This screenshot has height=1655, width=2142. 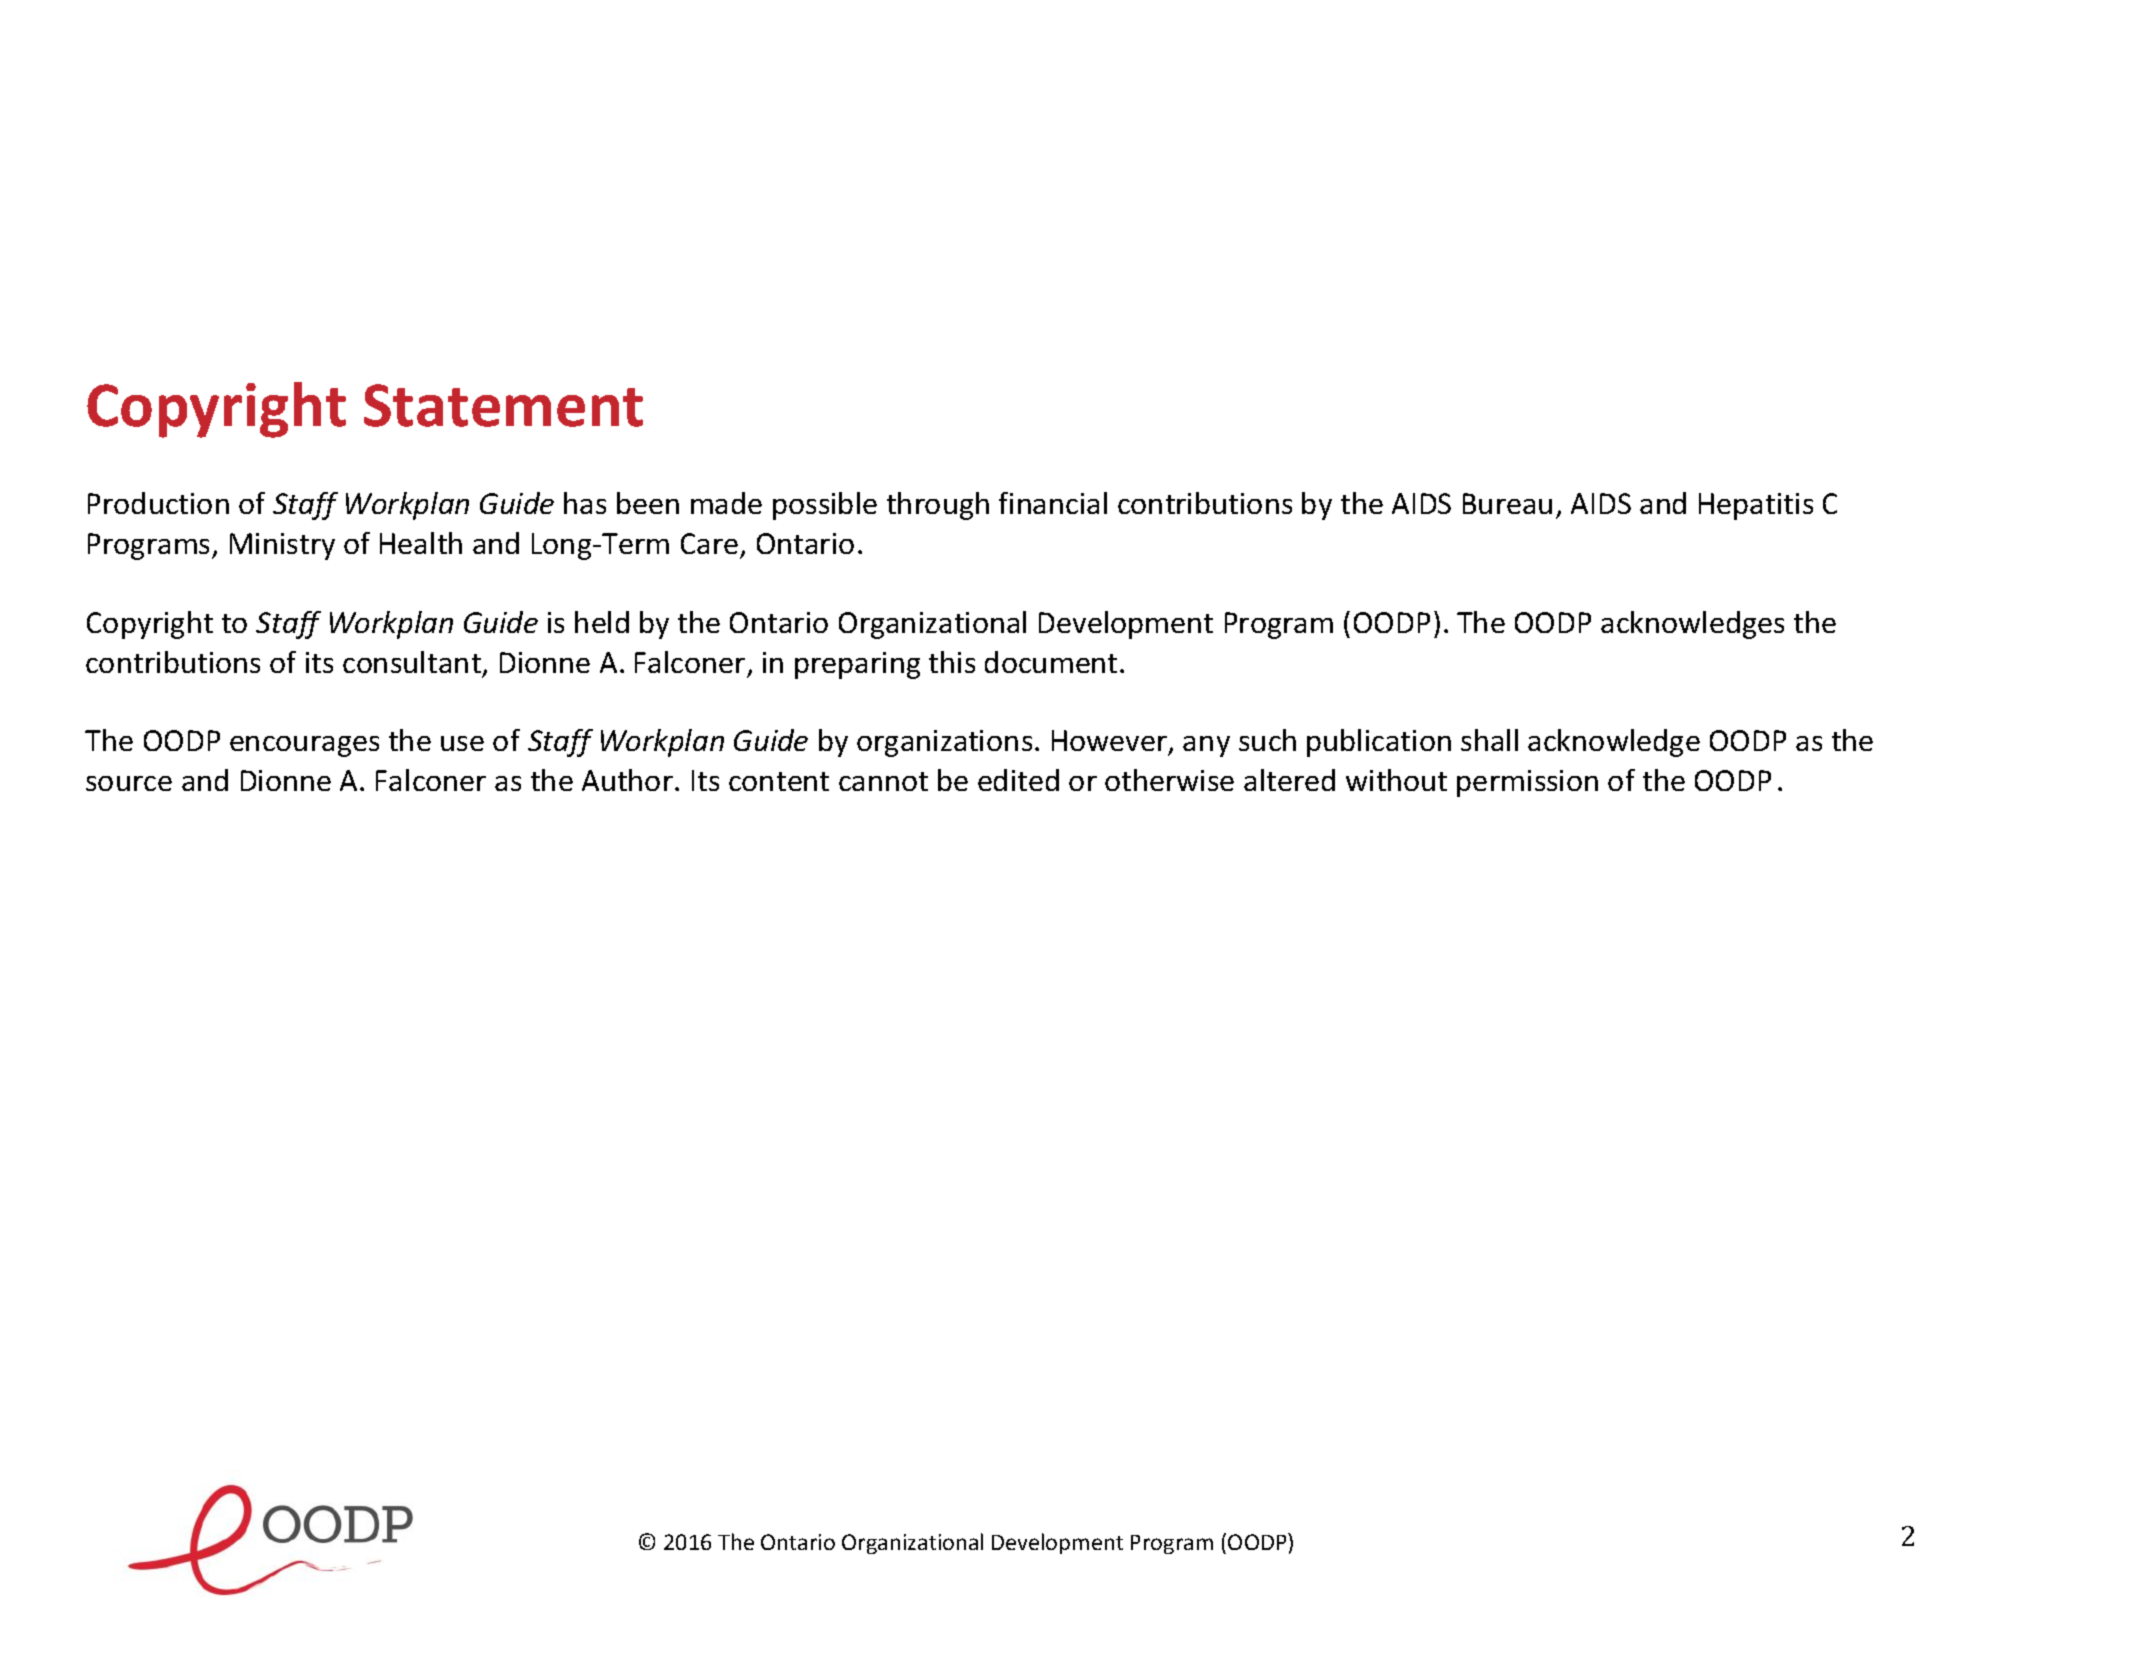 What do you see at coordinates (1053, 503) in the screenshot?
I see `financial` at bounding box center [1053, 503].
